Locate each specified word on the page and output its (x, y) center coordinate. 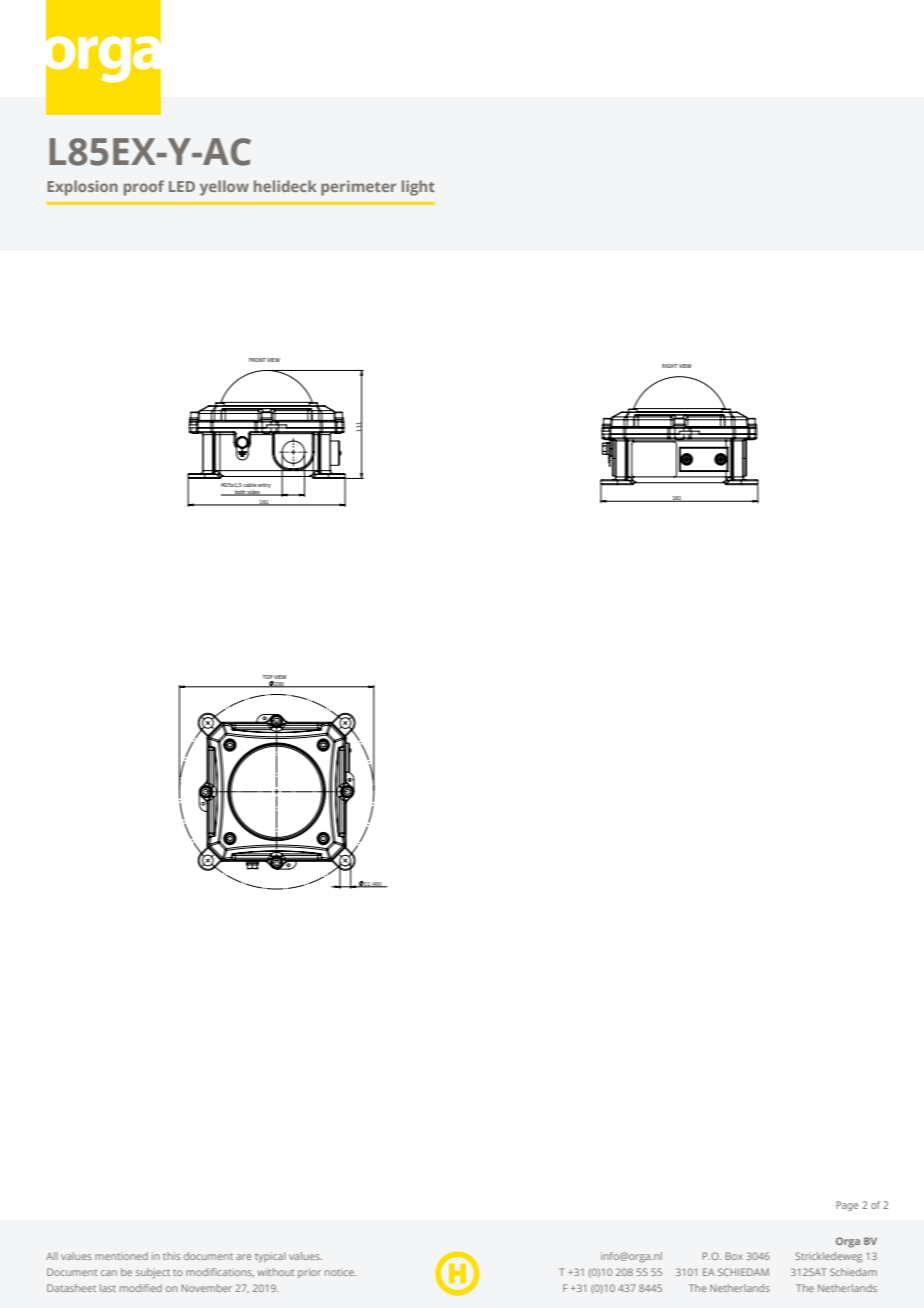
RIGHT (669, 366)
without (276, 1272)
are (243, 1257)
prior (309, 1273)
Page (847, 1206)
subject (153, 1273)
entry (264, 485)
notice (340, 1272)
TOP (268, 677)
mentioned (121, 1256)
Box (734, 1256)
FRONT (257, 360)
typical (270, 1257)
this (171, 1256)
